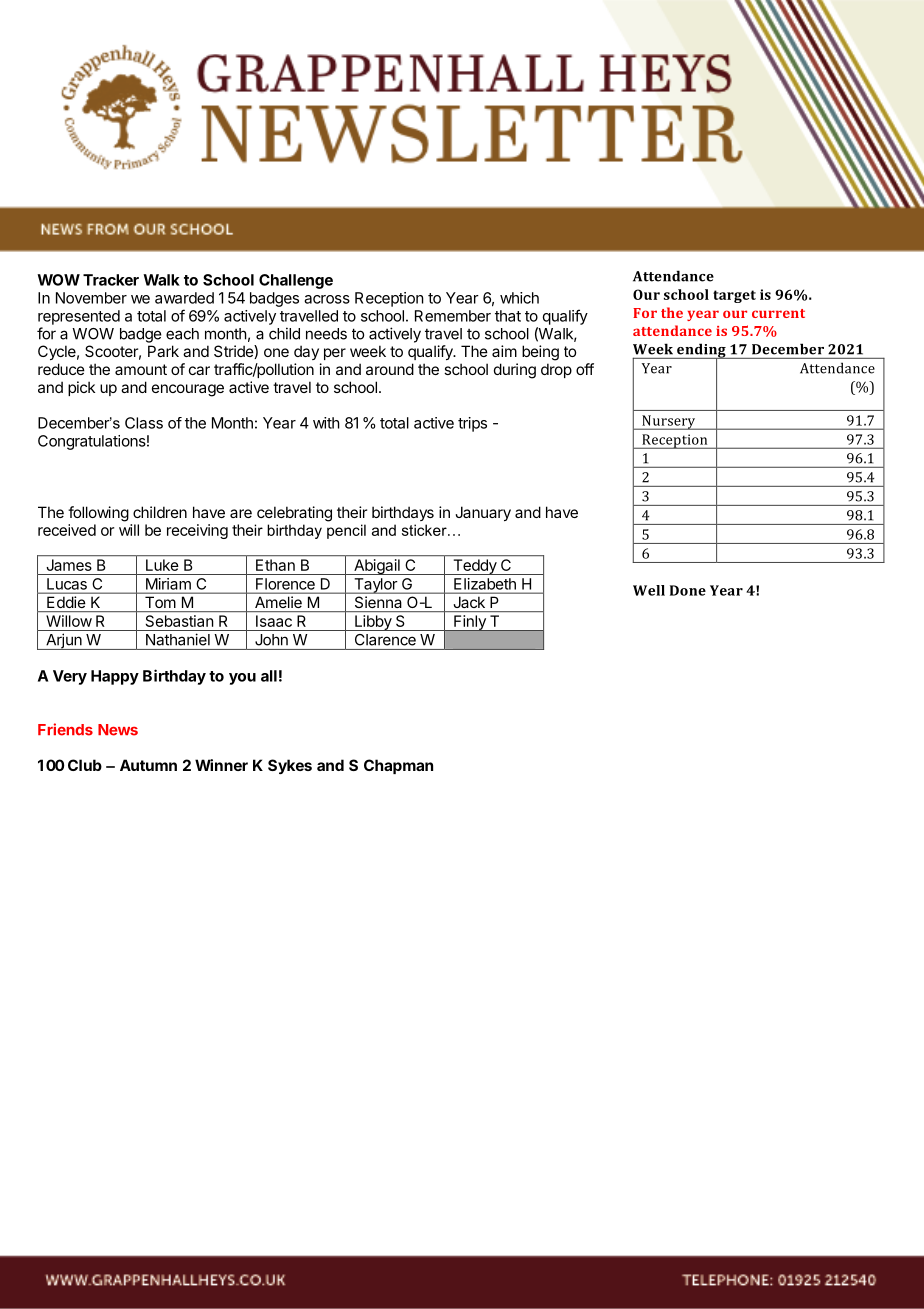  I want to click on receiving, so click(197, 531).
